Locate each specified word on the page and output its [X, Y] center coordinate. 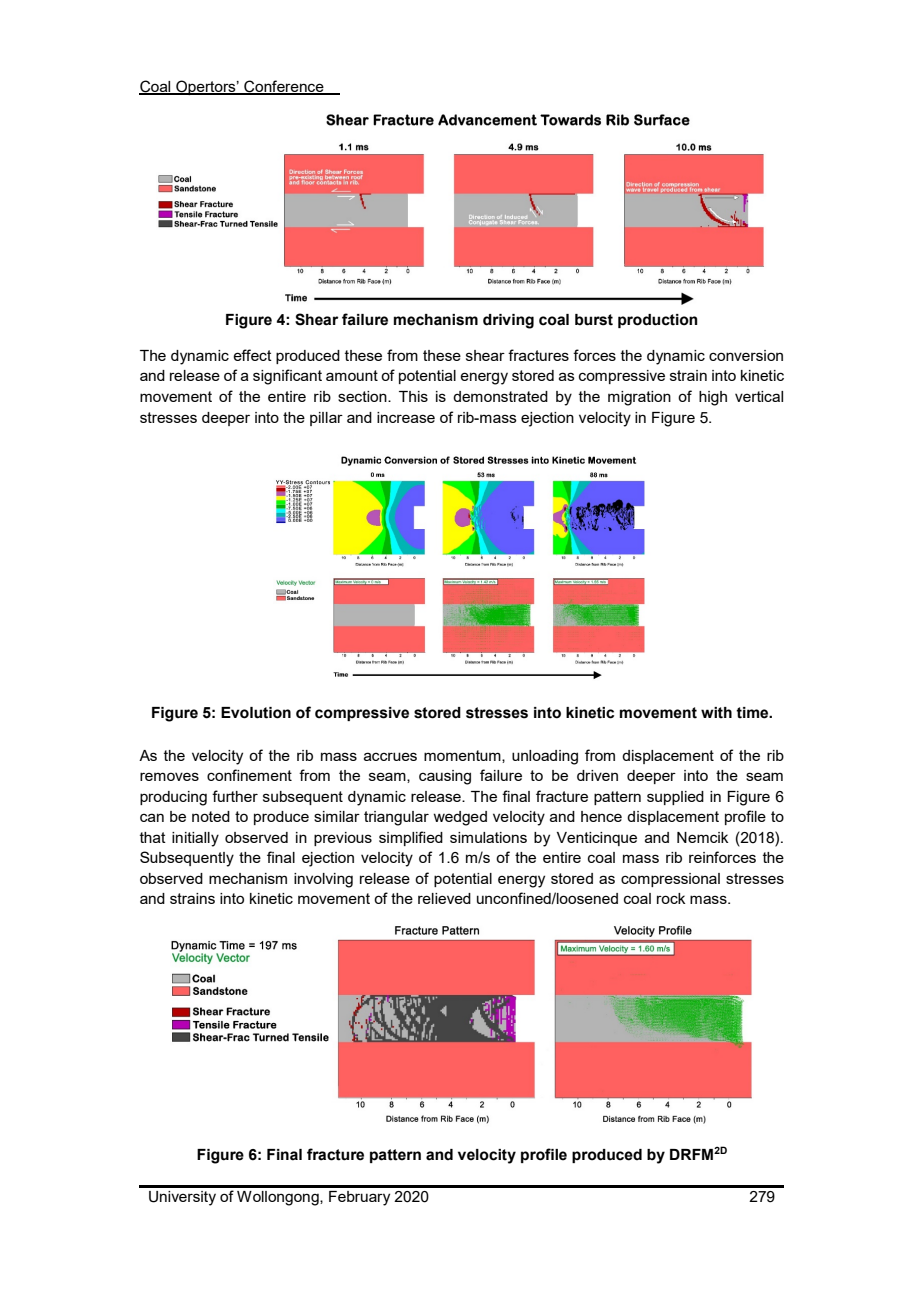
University [182, 1198]
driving [508, 321]
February [359, 1198]
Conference [284, 87]
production [658, 321]
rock [671, 898]
